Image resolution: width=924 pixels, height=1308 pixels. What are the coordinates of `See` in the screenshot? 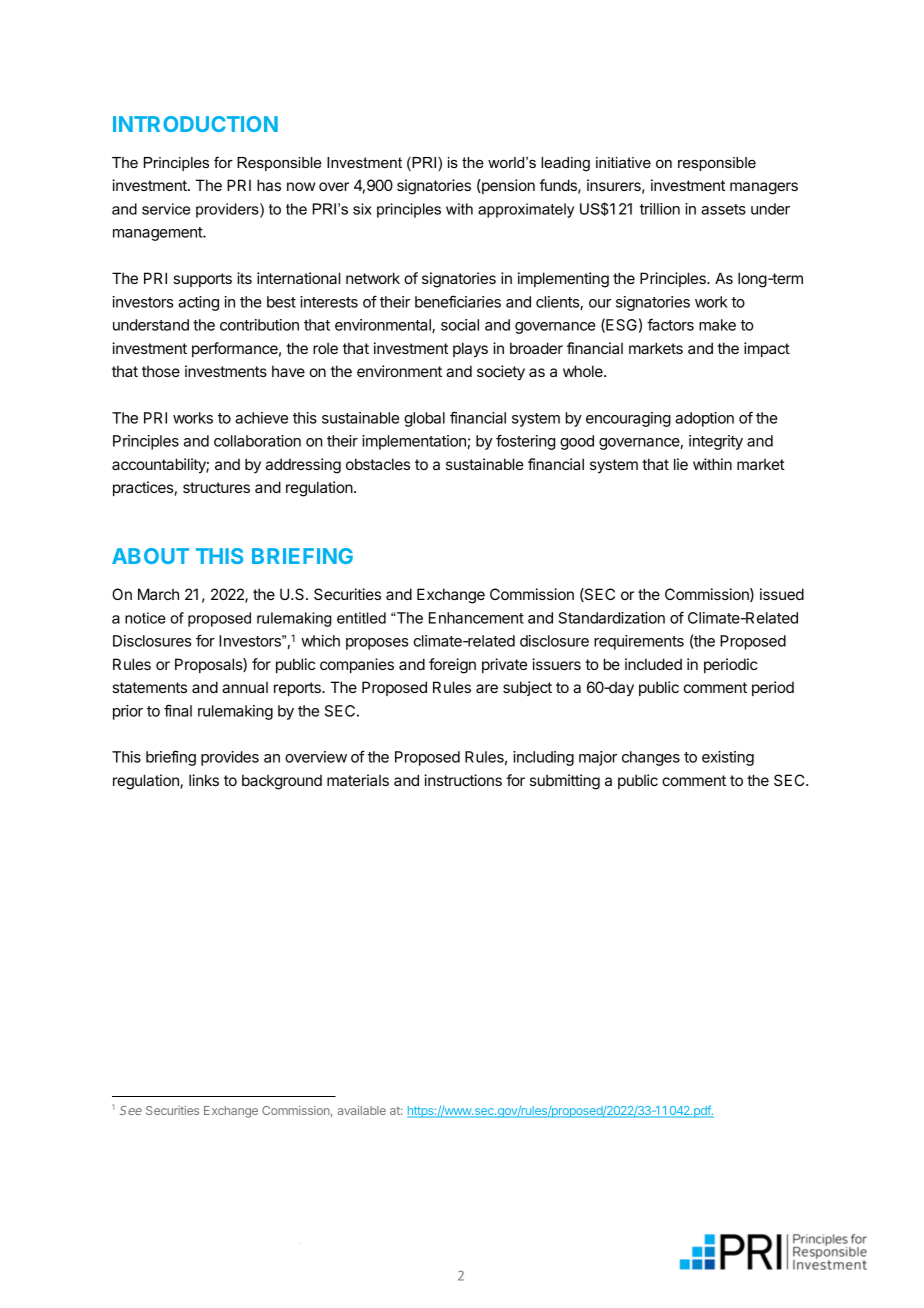 It's located at (131, 1110).
